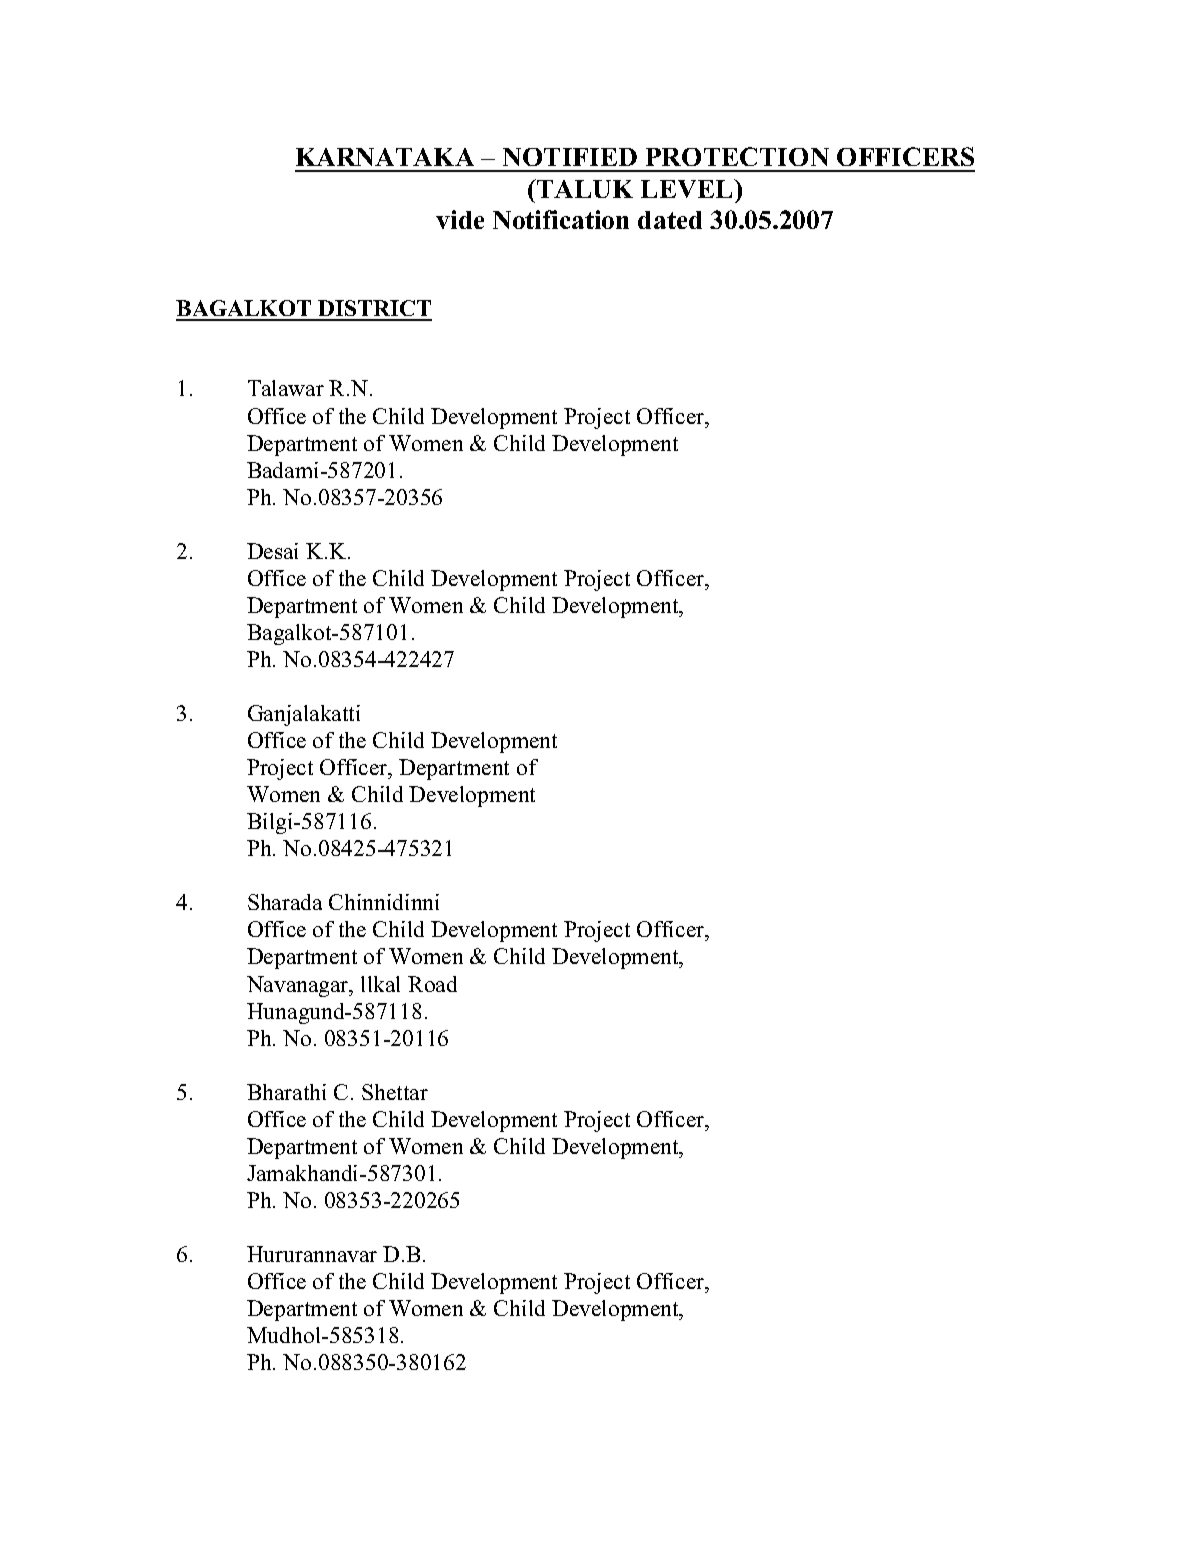 The height and width of the document is (1553, 1200). I want to click on LEVEL, so click(688, 188).
